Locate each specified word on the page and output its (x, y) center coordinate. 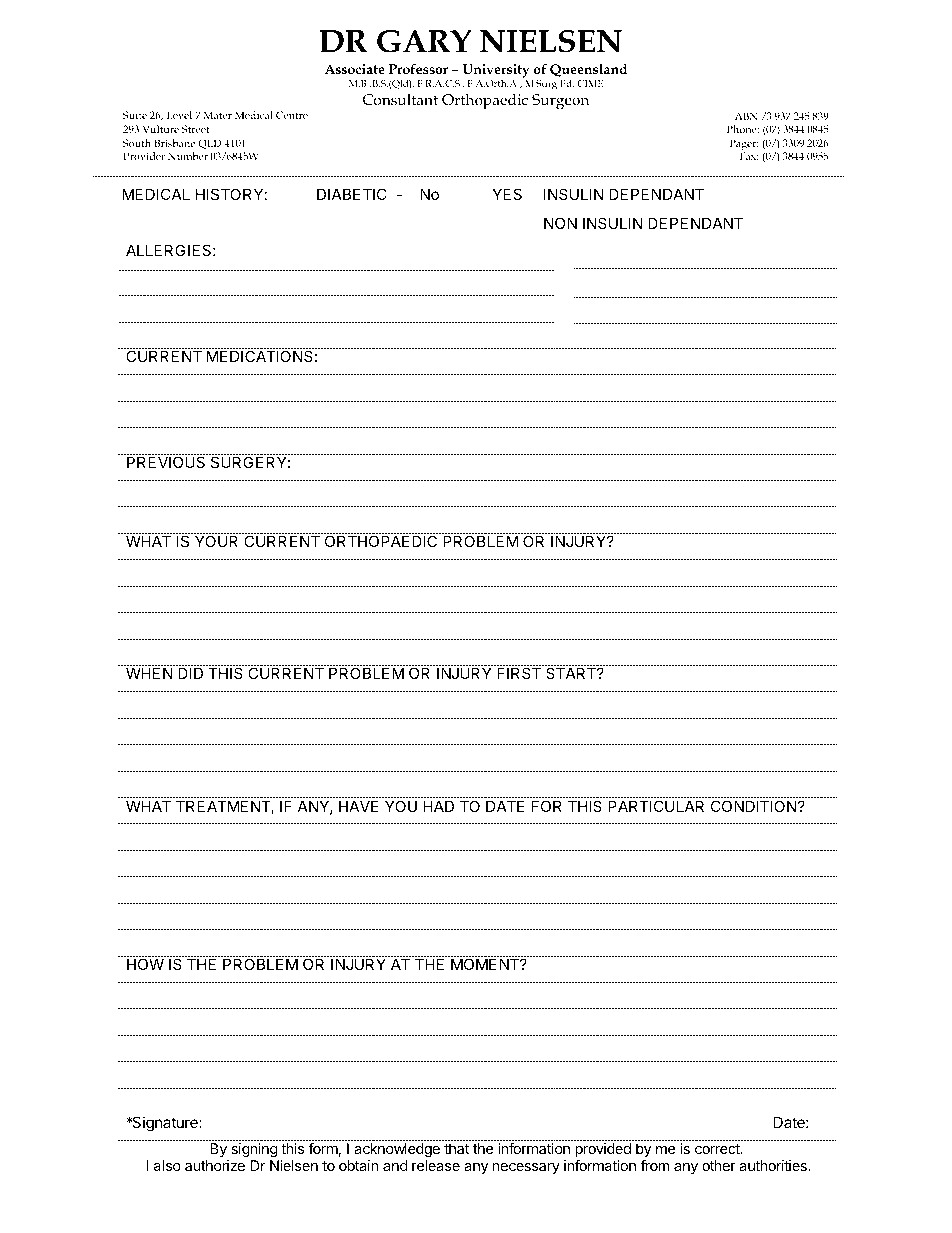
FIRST (519, 673)
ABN (746, 116)
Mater (218, 115)
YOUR (216, 541)
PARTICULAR (656, 806)
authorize (215, 1165)
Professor (418, 69)
